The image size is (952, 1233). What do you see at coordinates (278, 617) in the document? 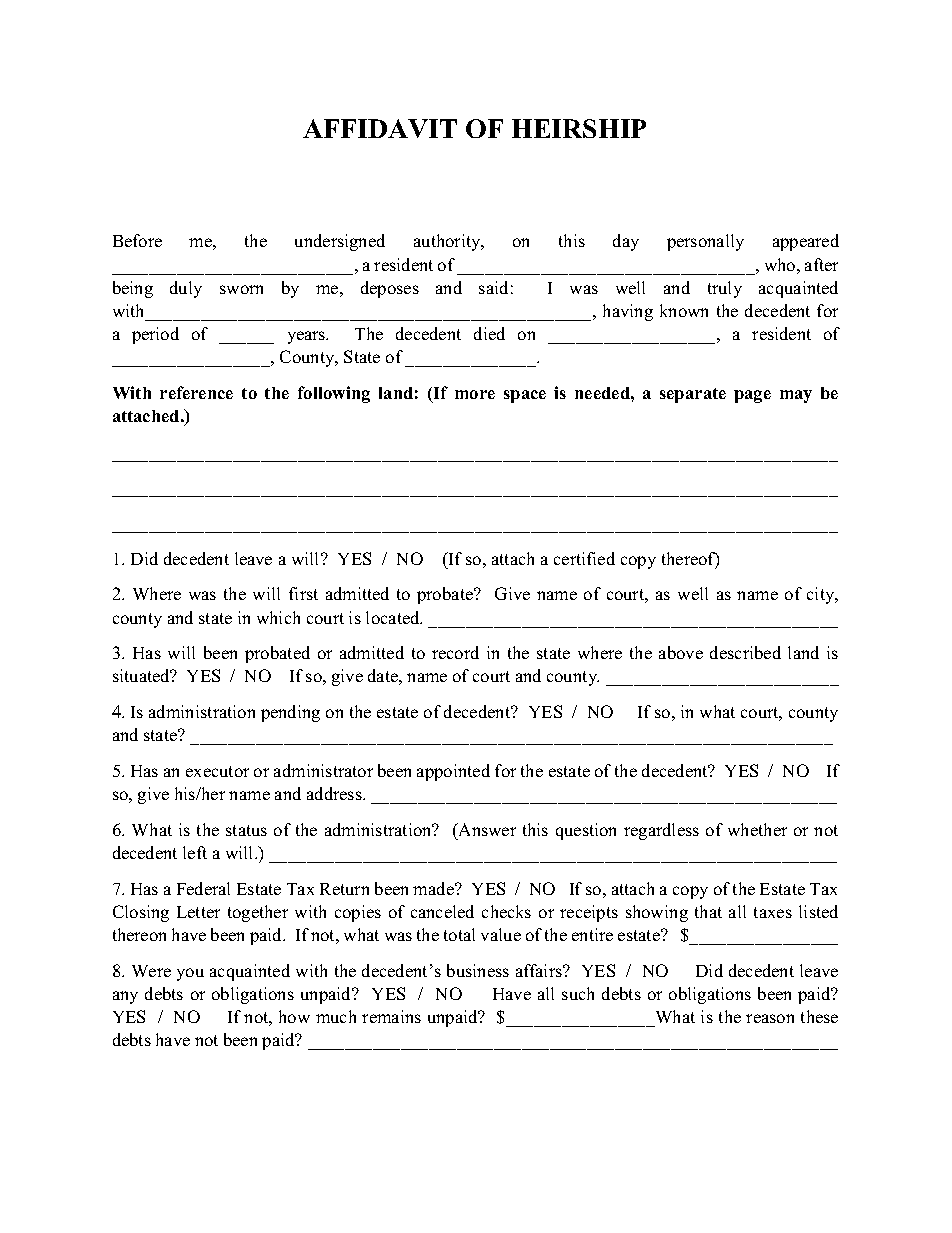
I see `which` at bounding box center [278, 617].
